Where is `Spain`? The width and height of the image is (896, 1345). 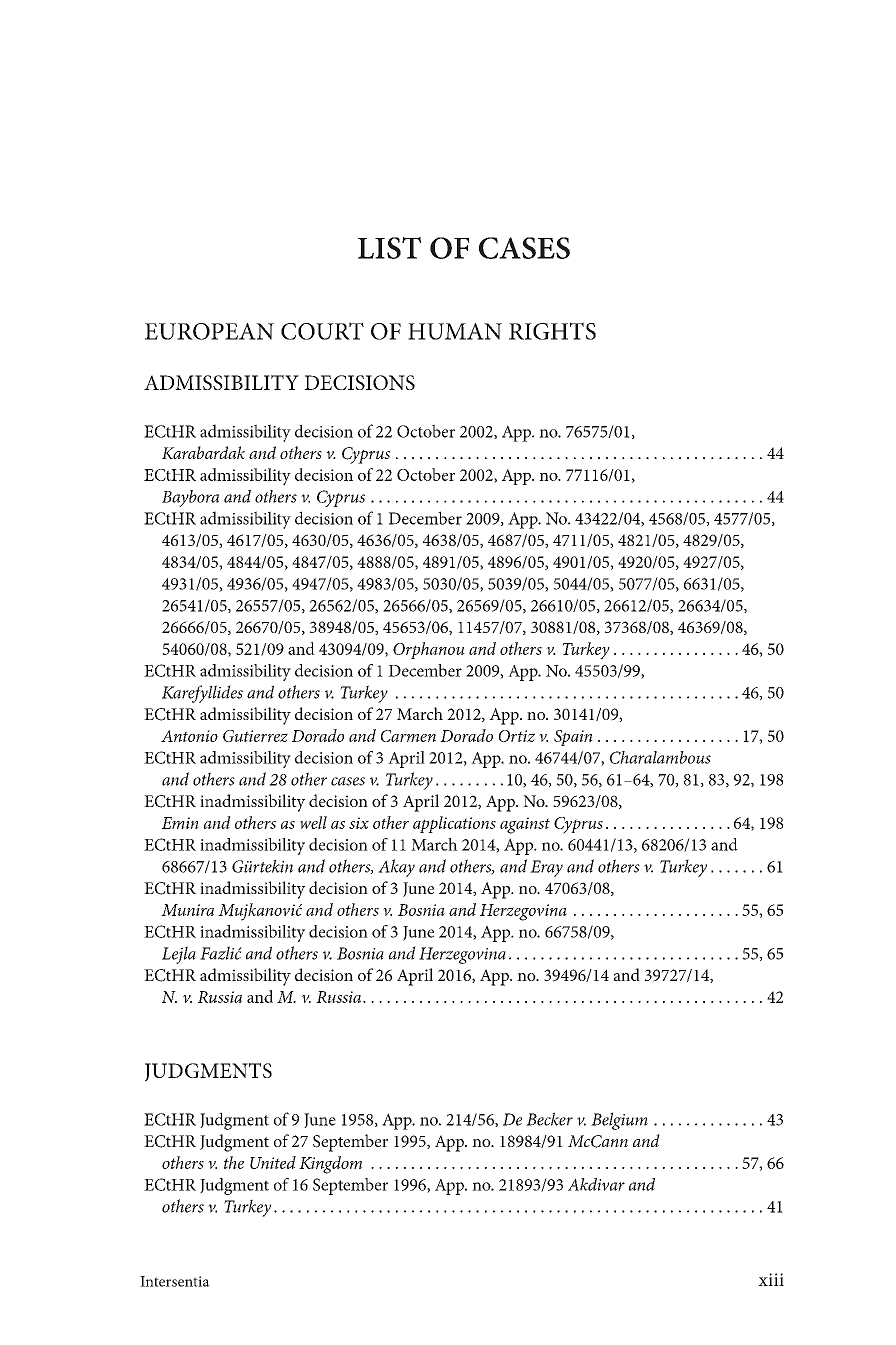 Spain is located at coordinates (573, 738).
